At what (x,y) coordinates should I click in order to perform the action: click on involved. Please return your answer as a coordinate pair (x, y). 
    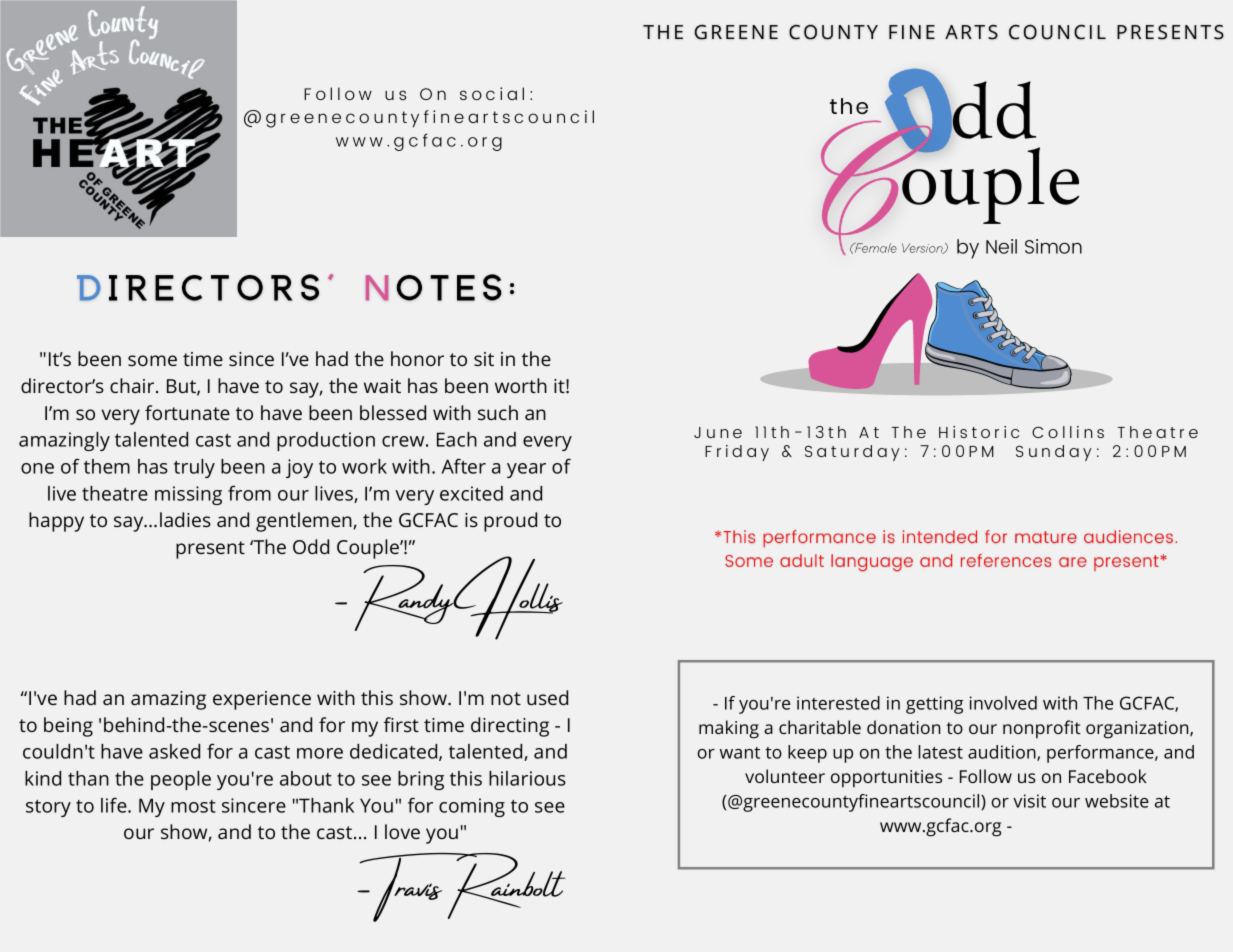
    Looking at the image, I should click on (1003, 703).
